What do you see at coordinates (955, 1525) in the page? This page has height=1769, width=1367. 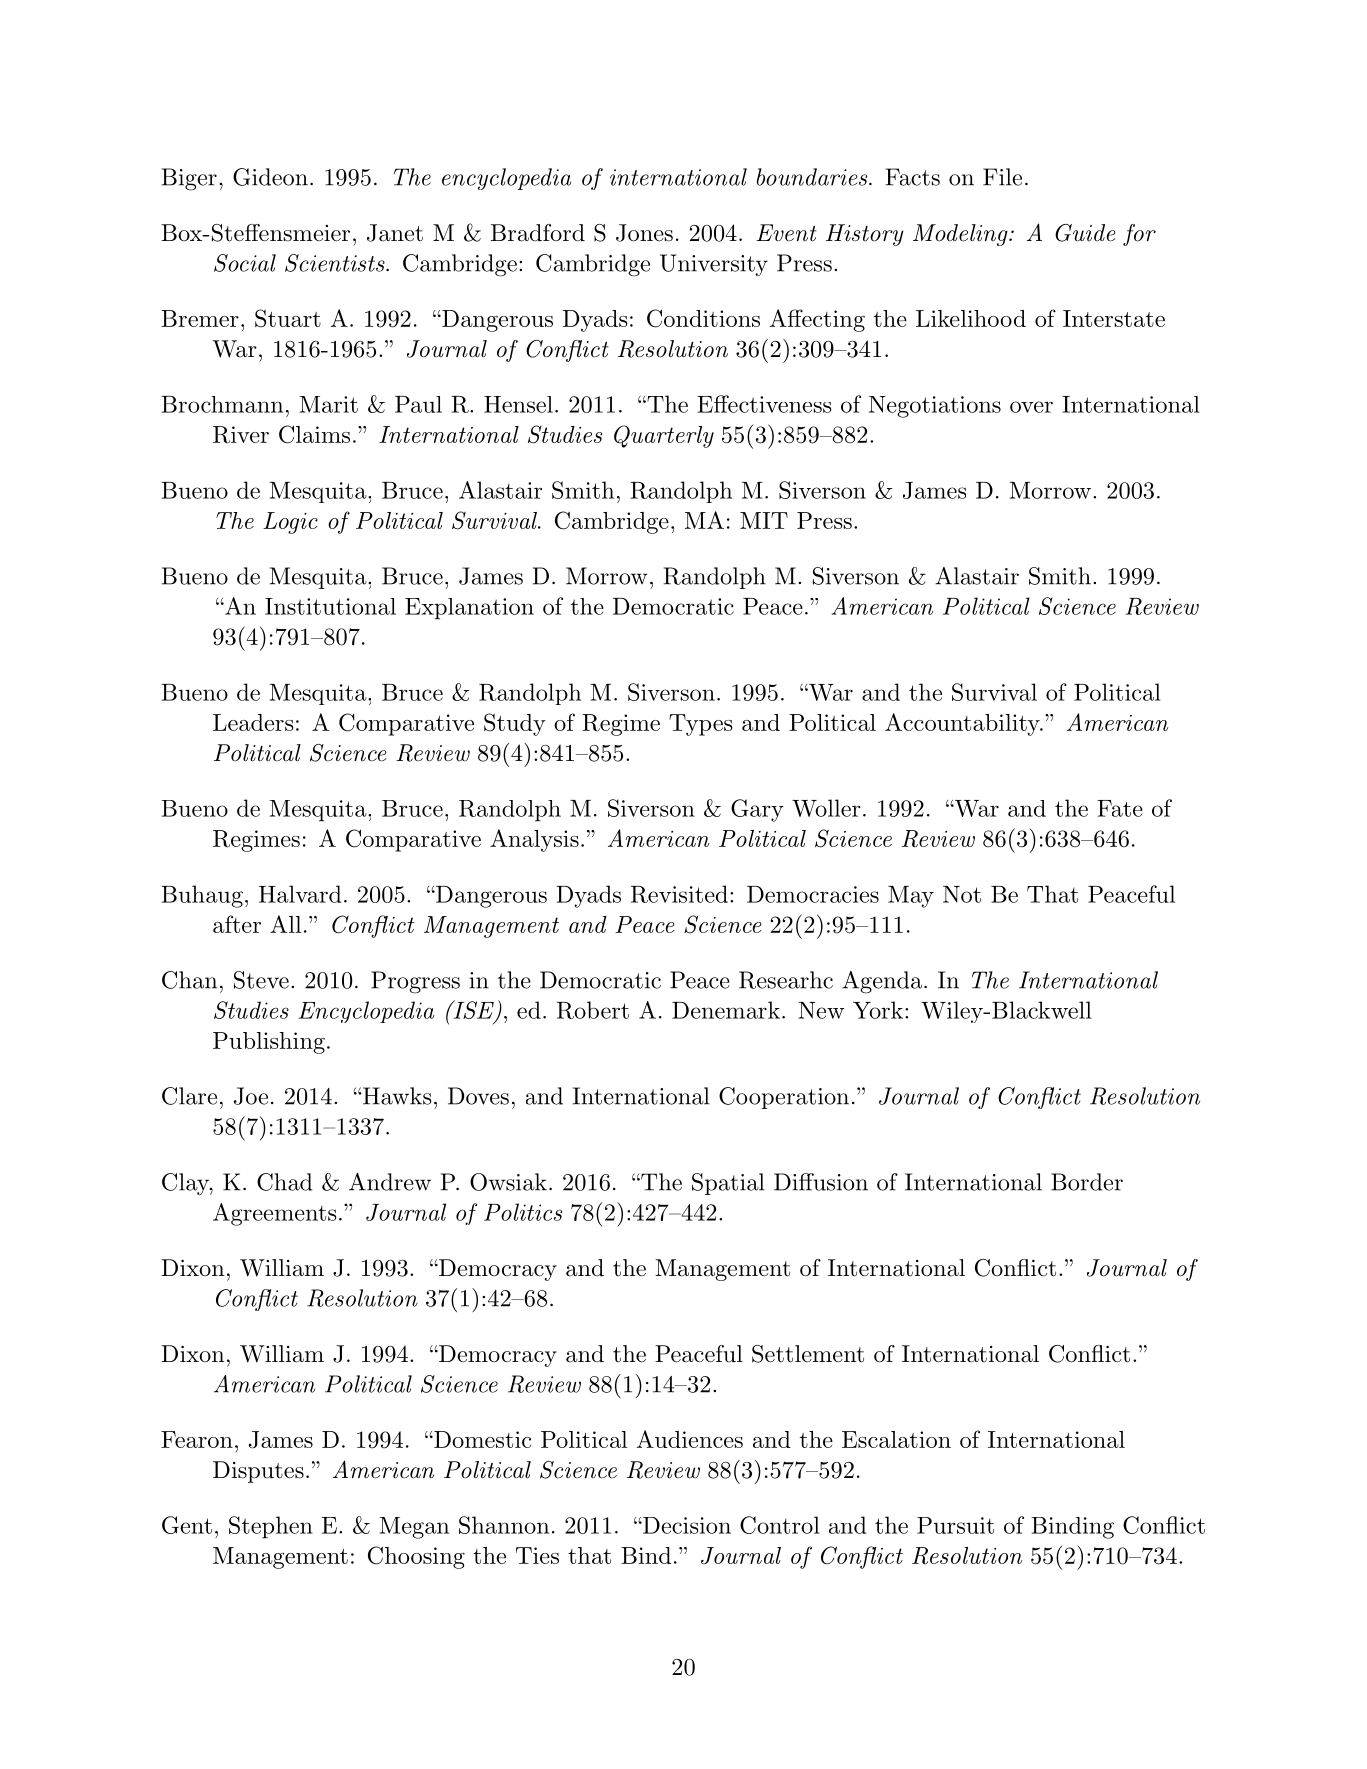 I see `Pursuit` at bounding box center [955, 1525].
